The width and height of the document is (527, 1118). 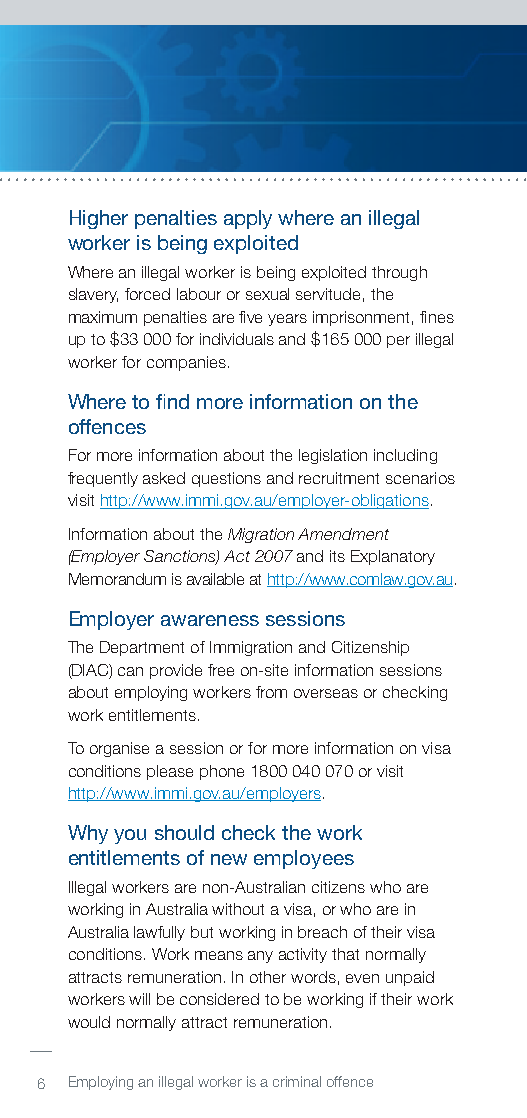 What do you see at coordinates (103, 479) in the document?
I see `frequently` at bounding box center [103, 479].
